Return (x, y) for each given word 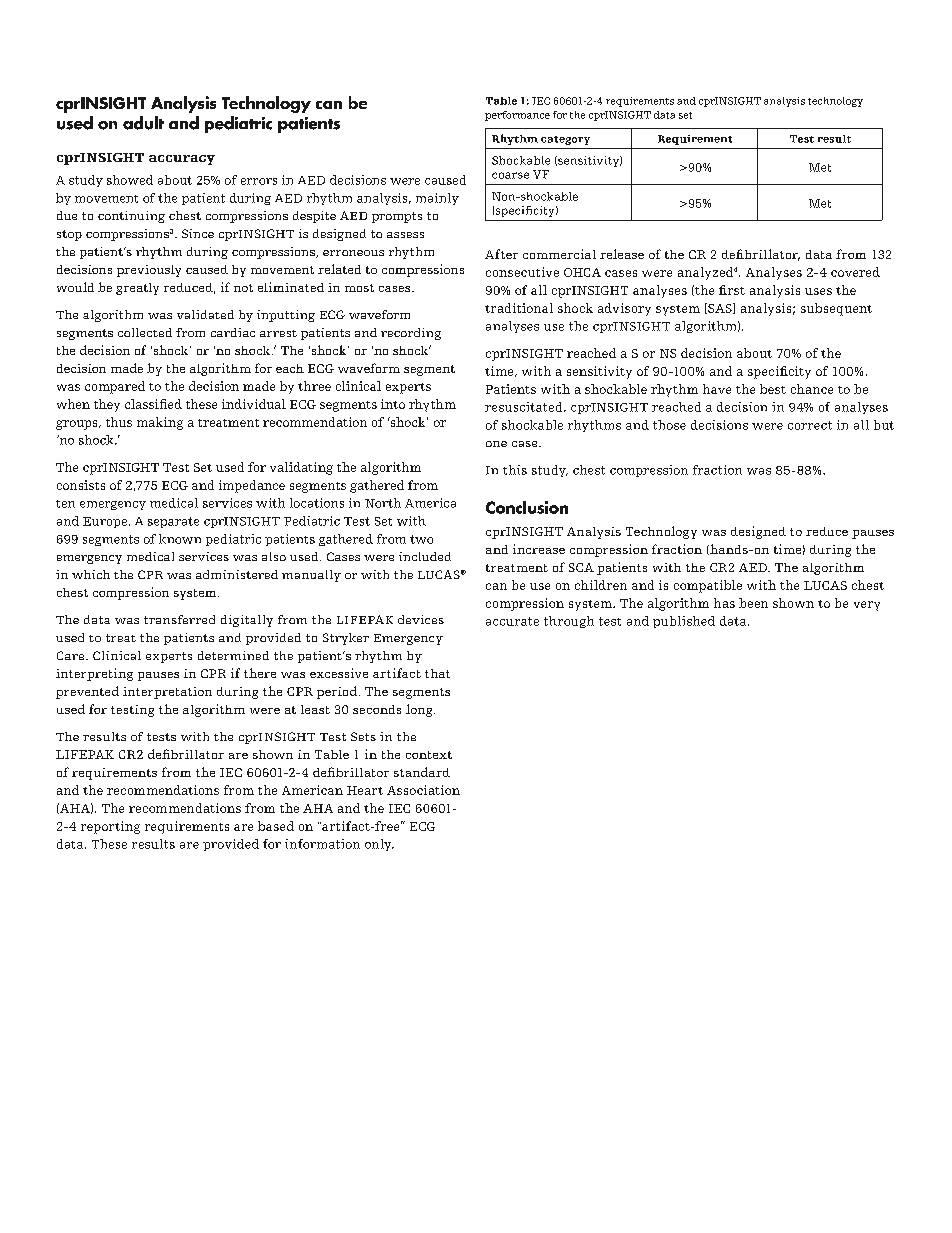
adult (143, 123)
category (565, 140)
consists (81, 485)
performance (517, 116)
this (515, 470)
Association (423, 790)
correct (810, 425)
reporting (110, 827)
